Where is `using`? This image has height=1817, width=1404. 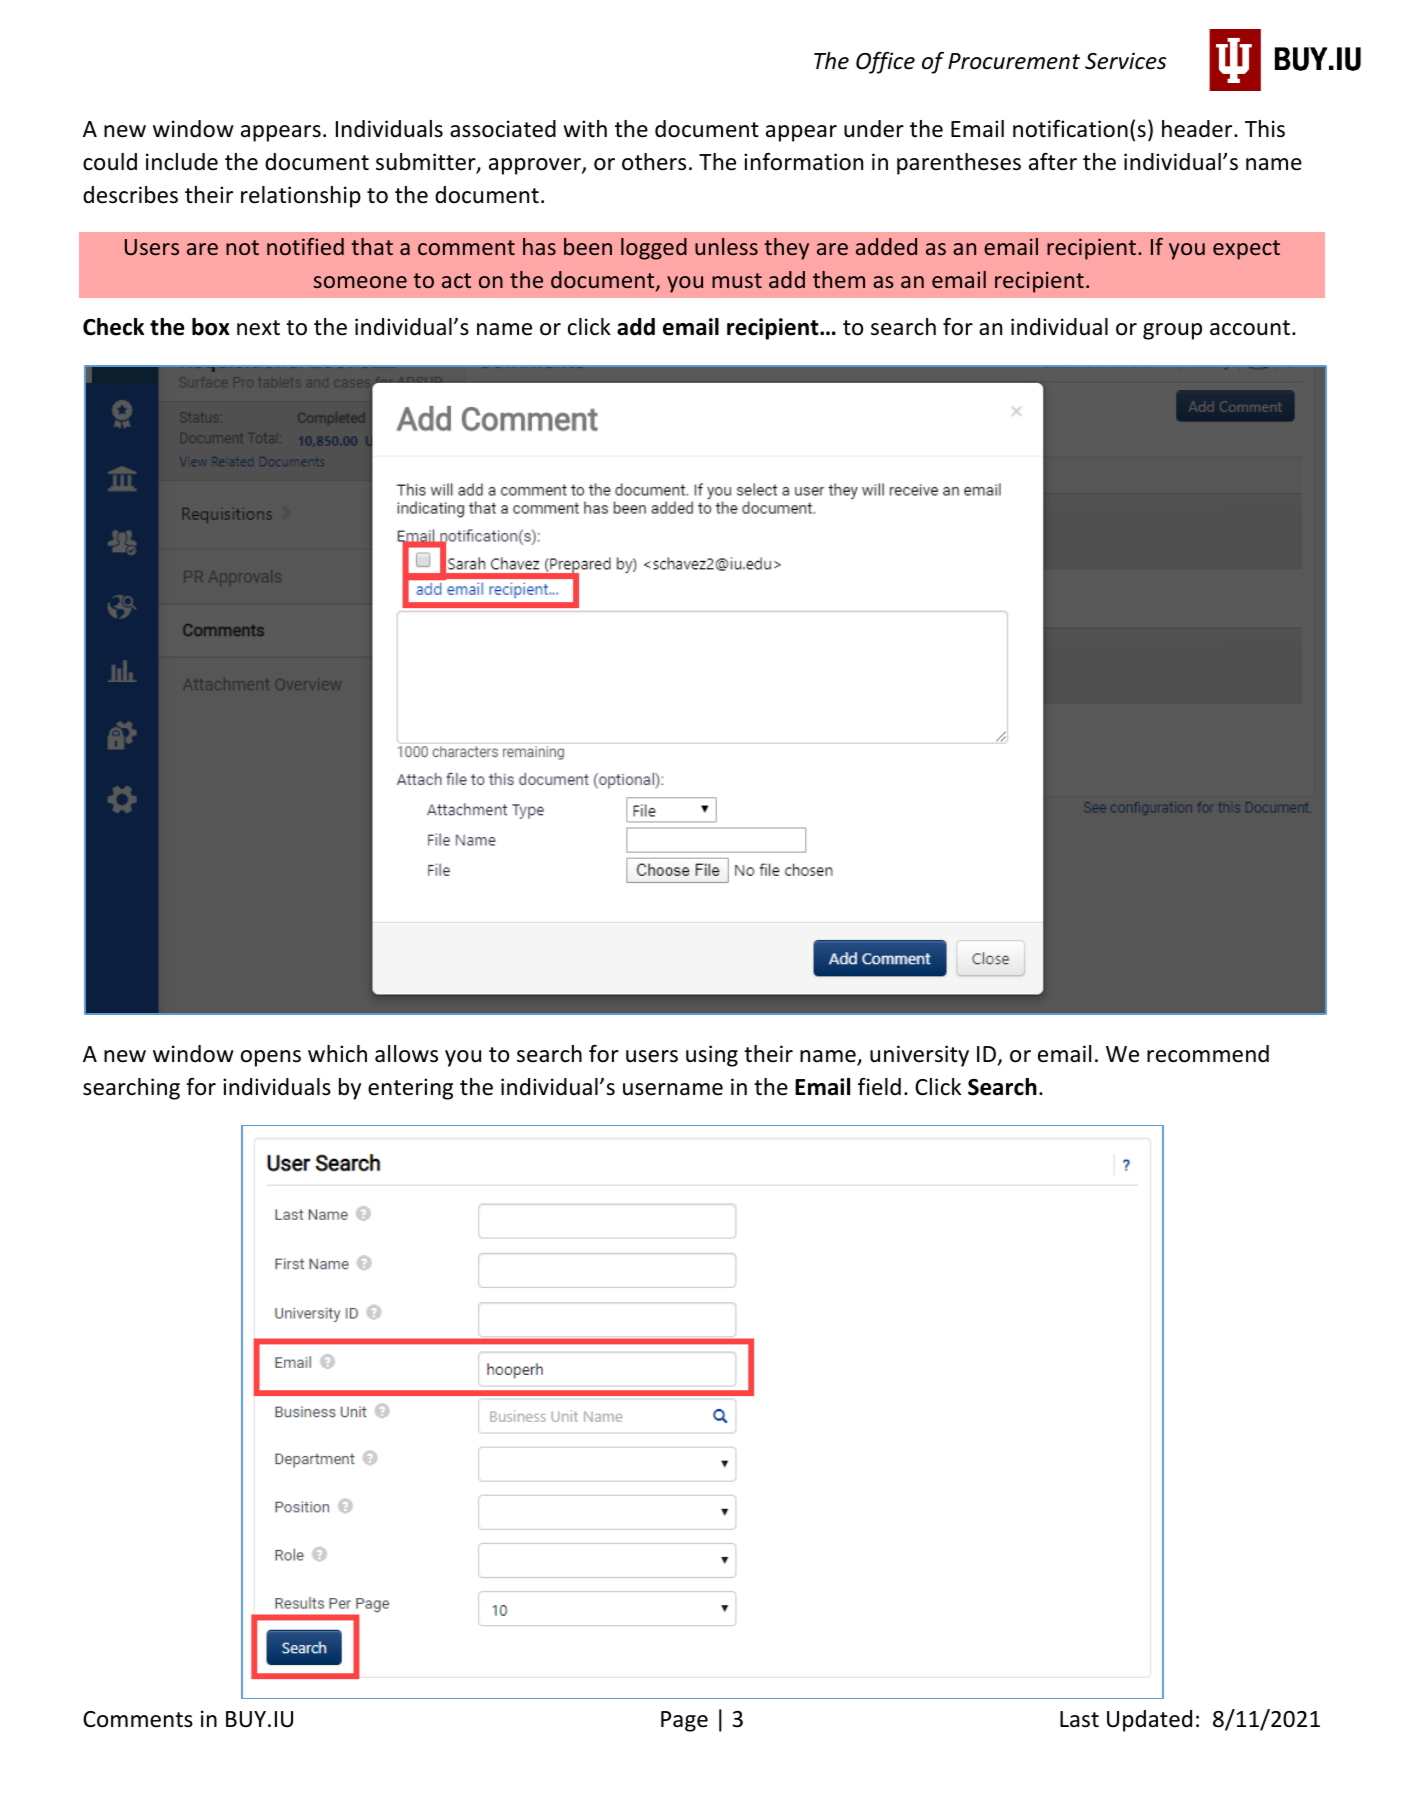 using is located at coordinates (712, 1056).
